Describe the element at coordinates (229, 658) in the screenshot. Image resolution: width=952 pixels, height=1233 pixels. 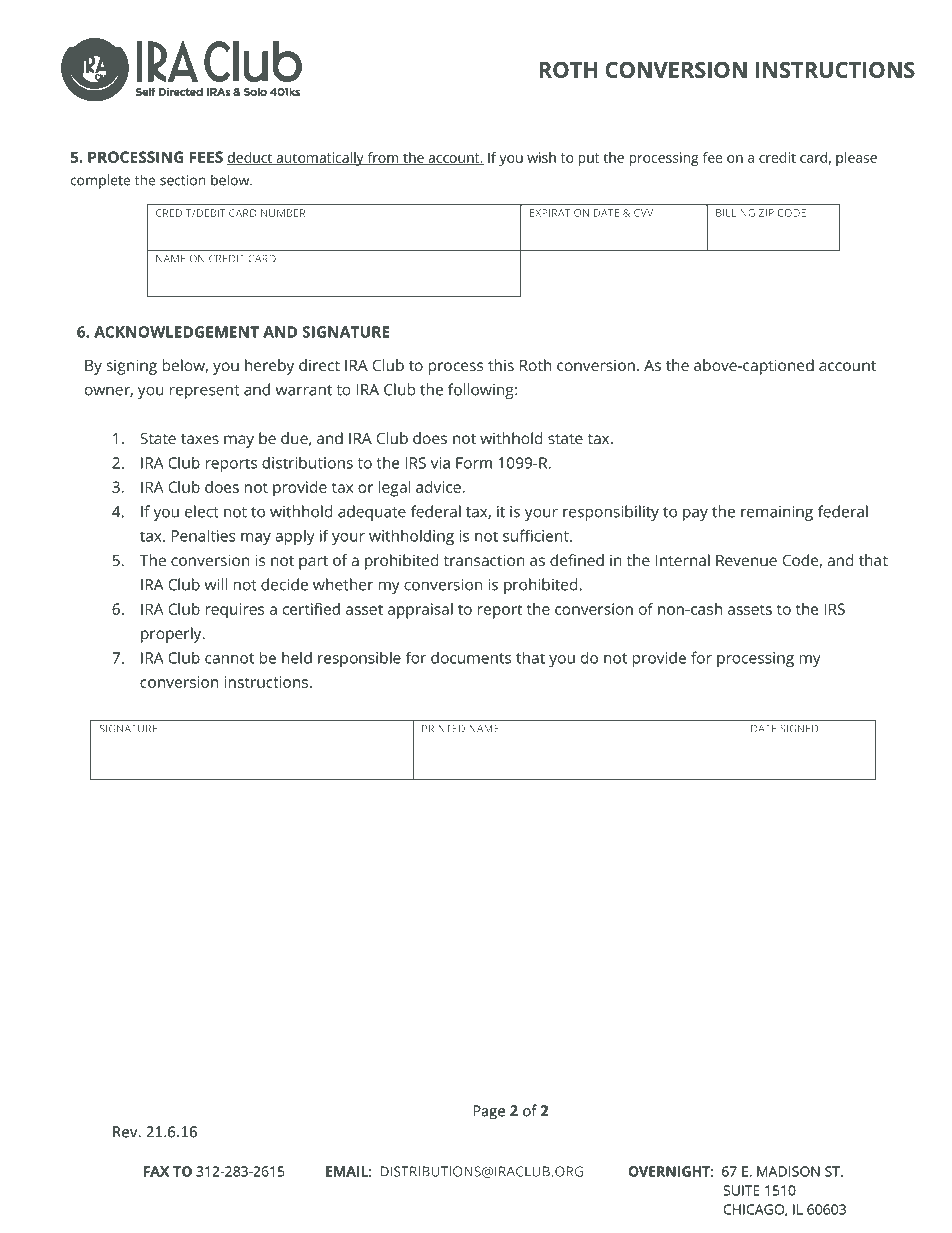
I see `cannot` at that location.
